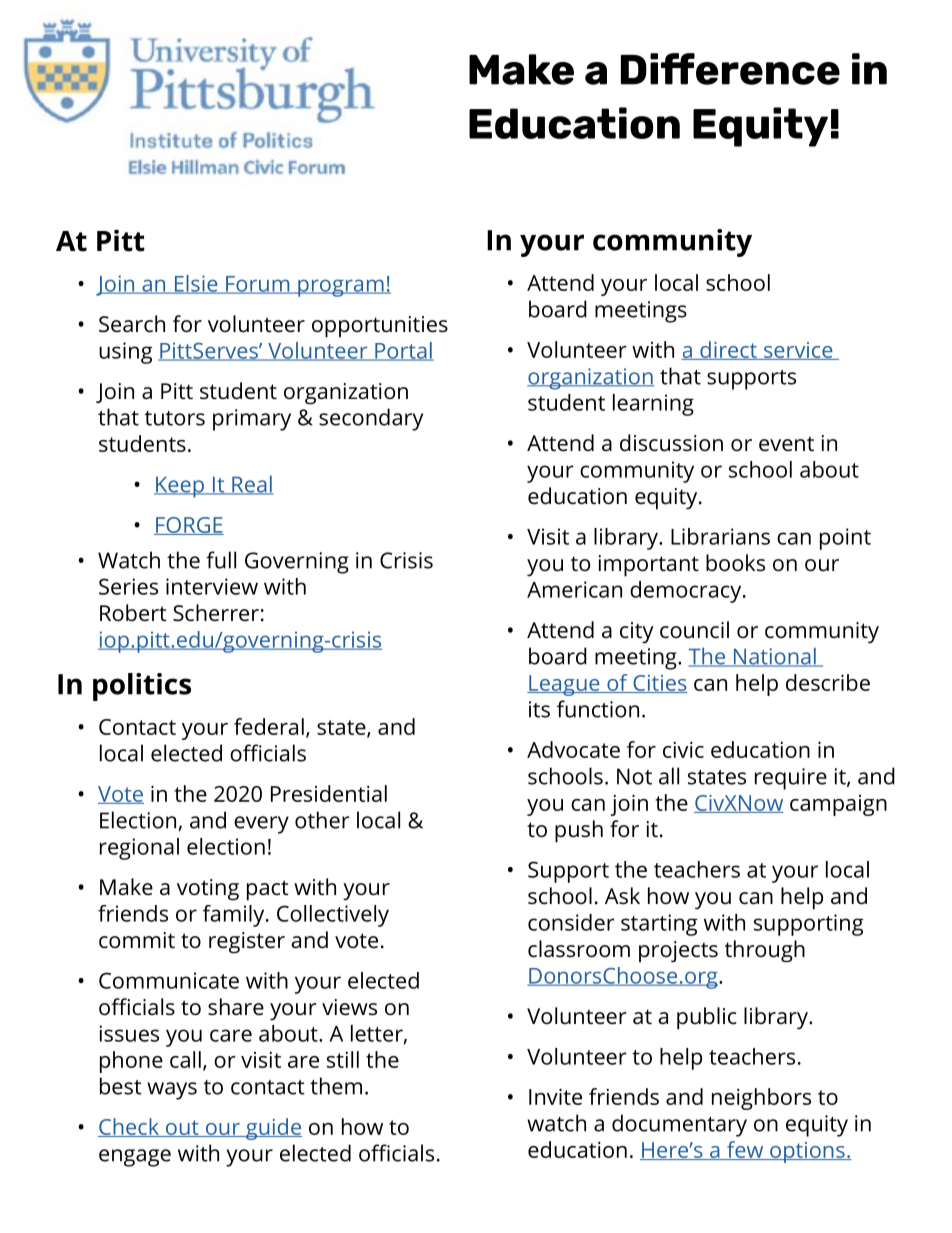 Image resolution: width=952 pixels, height=1233 pixels. I want to click on ways, so click(172, 1091).
